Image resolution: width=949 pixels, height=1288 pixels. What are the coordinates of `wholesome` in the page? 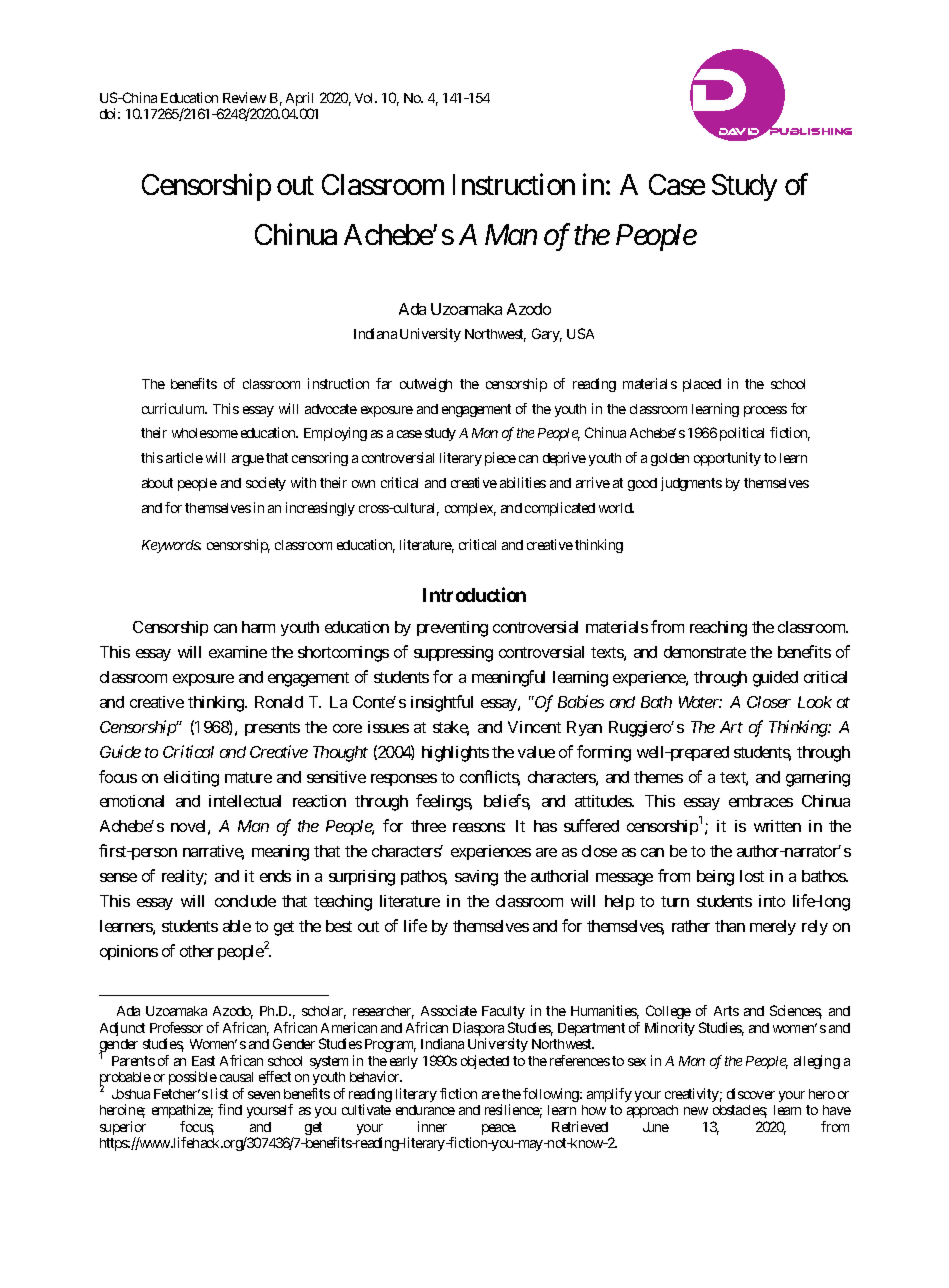 It's located at (205, 433).
